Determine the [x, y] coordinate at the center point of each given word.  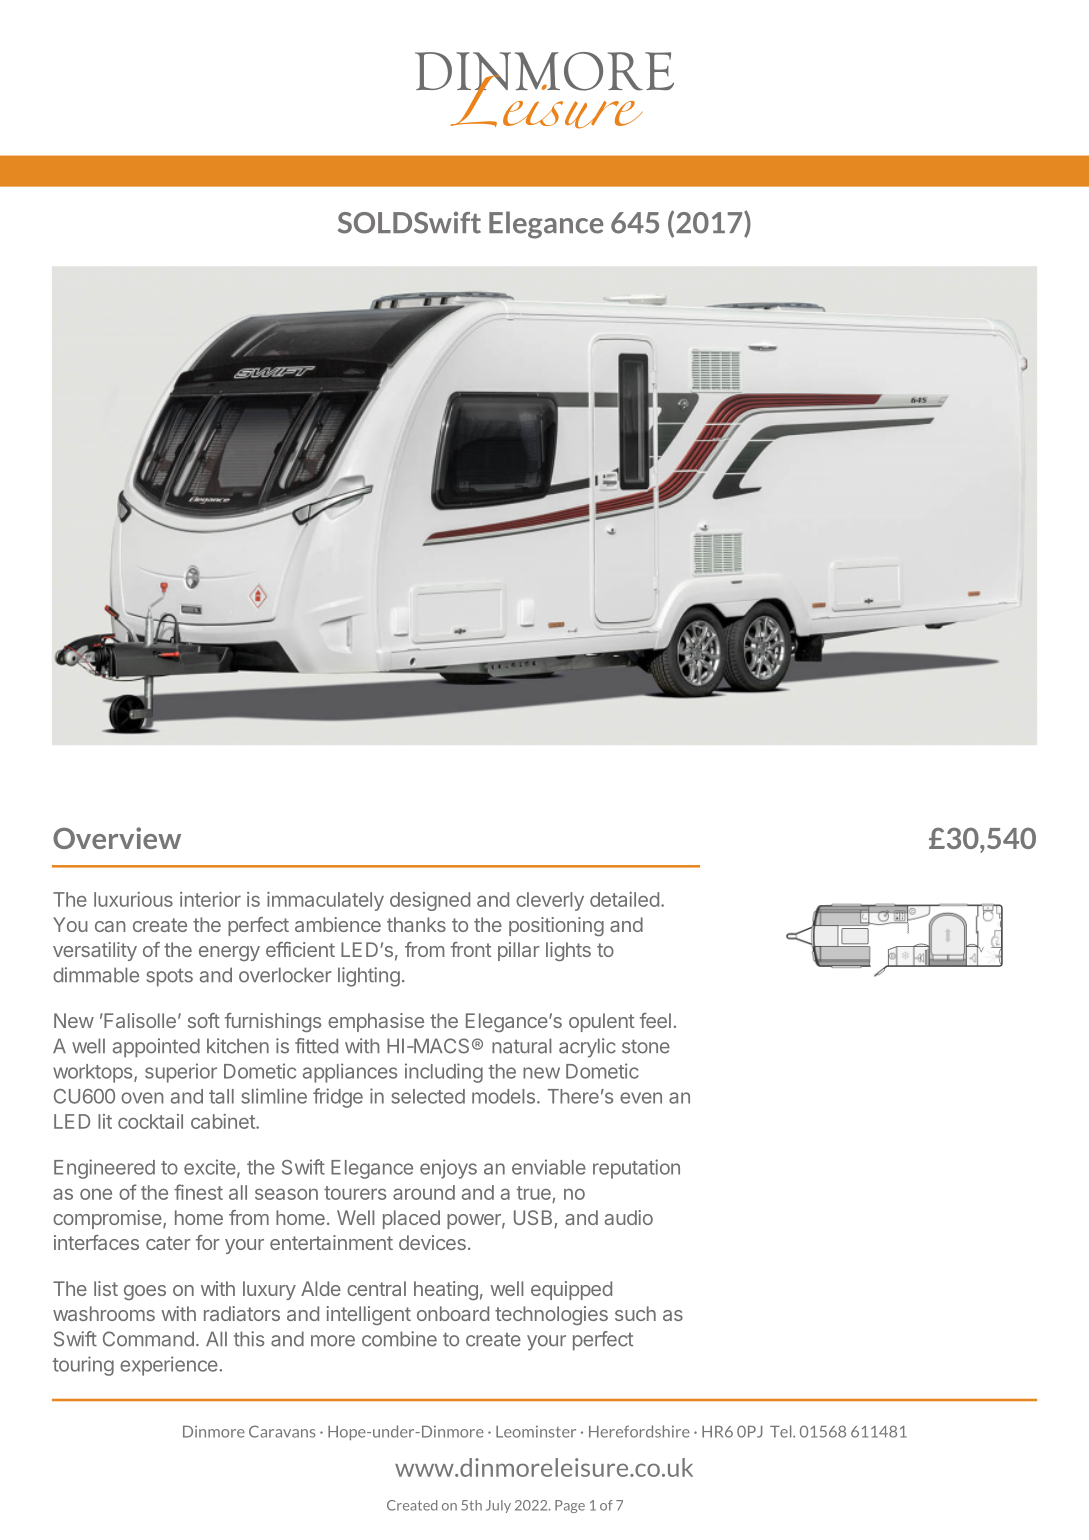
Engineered [104, 1169]
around [424, 1192]
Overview [117, 838]
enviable [549, 1167]
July [498, 1506]
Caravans [282, 1431]
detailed [624, 899]
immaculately [325, 901]
